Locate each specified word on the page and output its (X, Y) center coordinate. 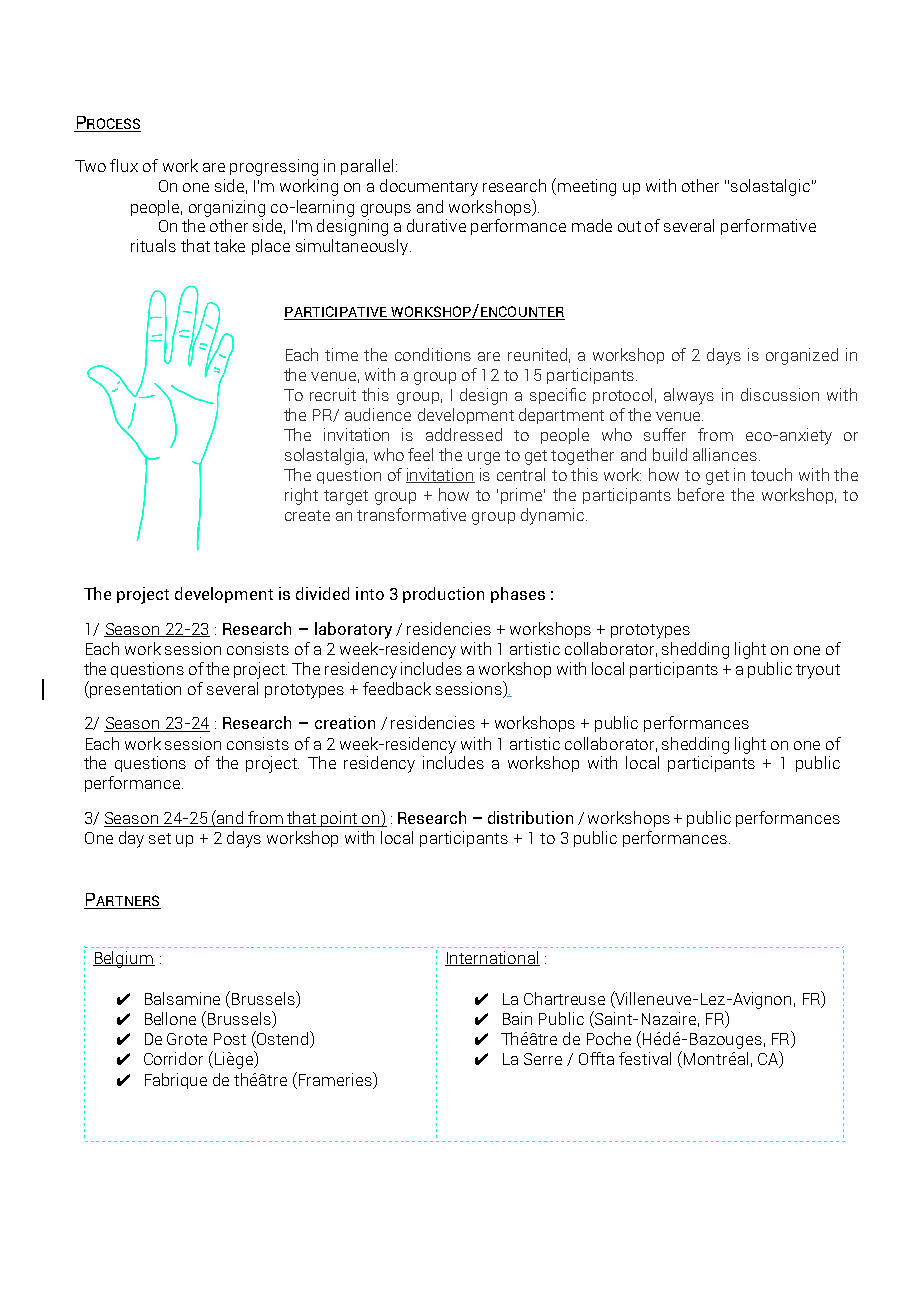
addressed (464, 434)
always (689, 396)
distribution (530, 817)
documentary (429, 187)
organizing (227, 208)
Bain (517, 1018)
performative (768, 227)
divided (322, 593)
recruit (333, 394)
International (492, 958)
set (160, 838)
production (443, 595)
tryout (818, 671)
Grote (187, 1039)
